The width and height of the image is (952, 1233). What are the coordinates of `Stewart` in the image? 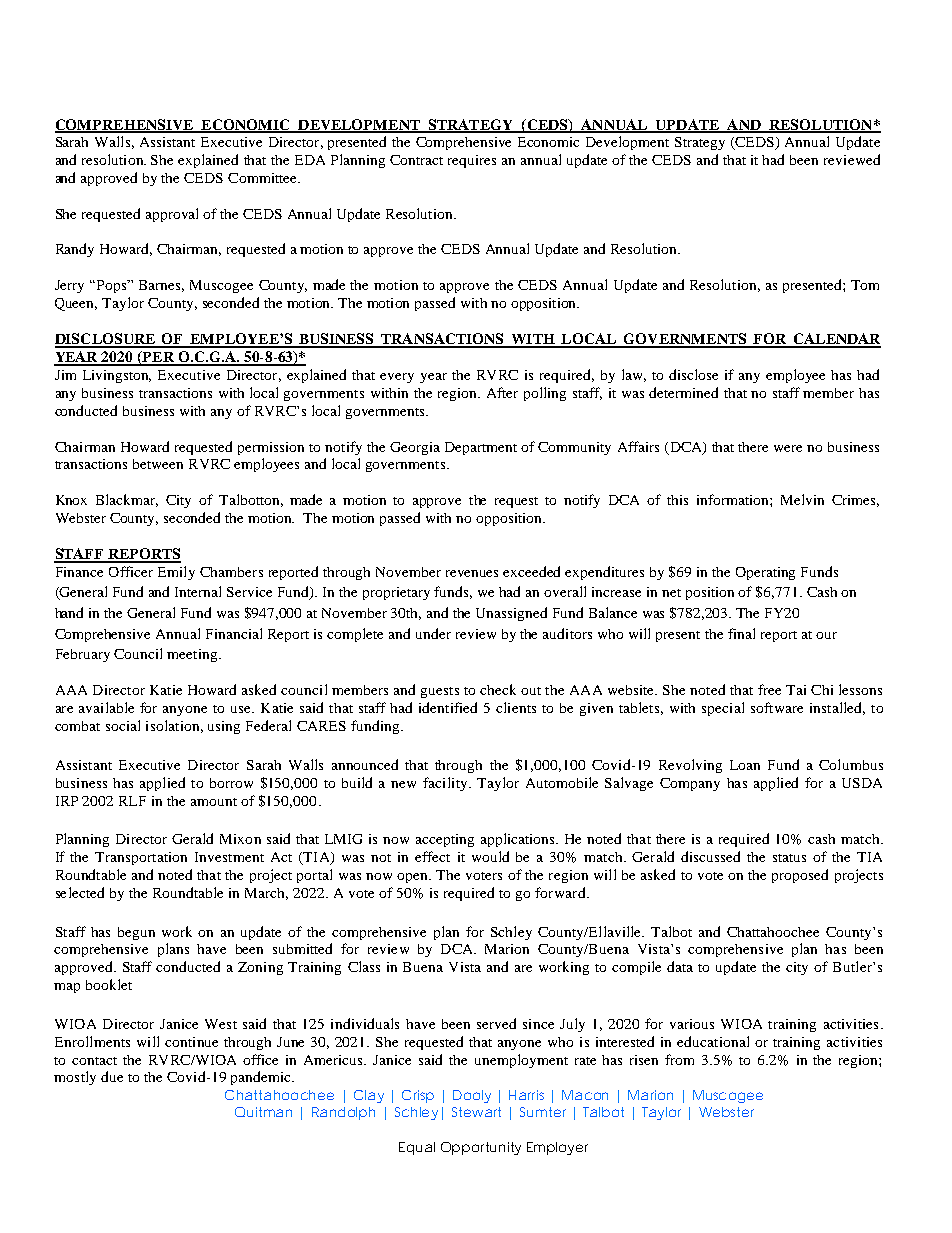 It's located at (476, 1112).
